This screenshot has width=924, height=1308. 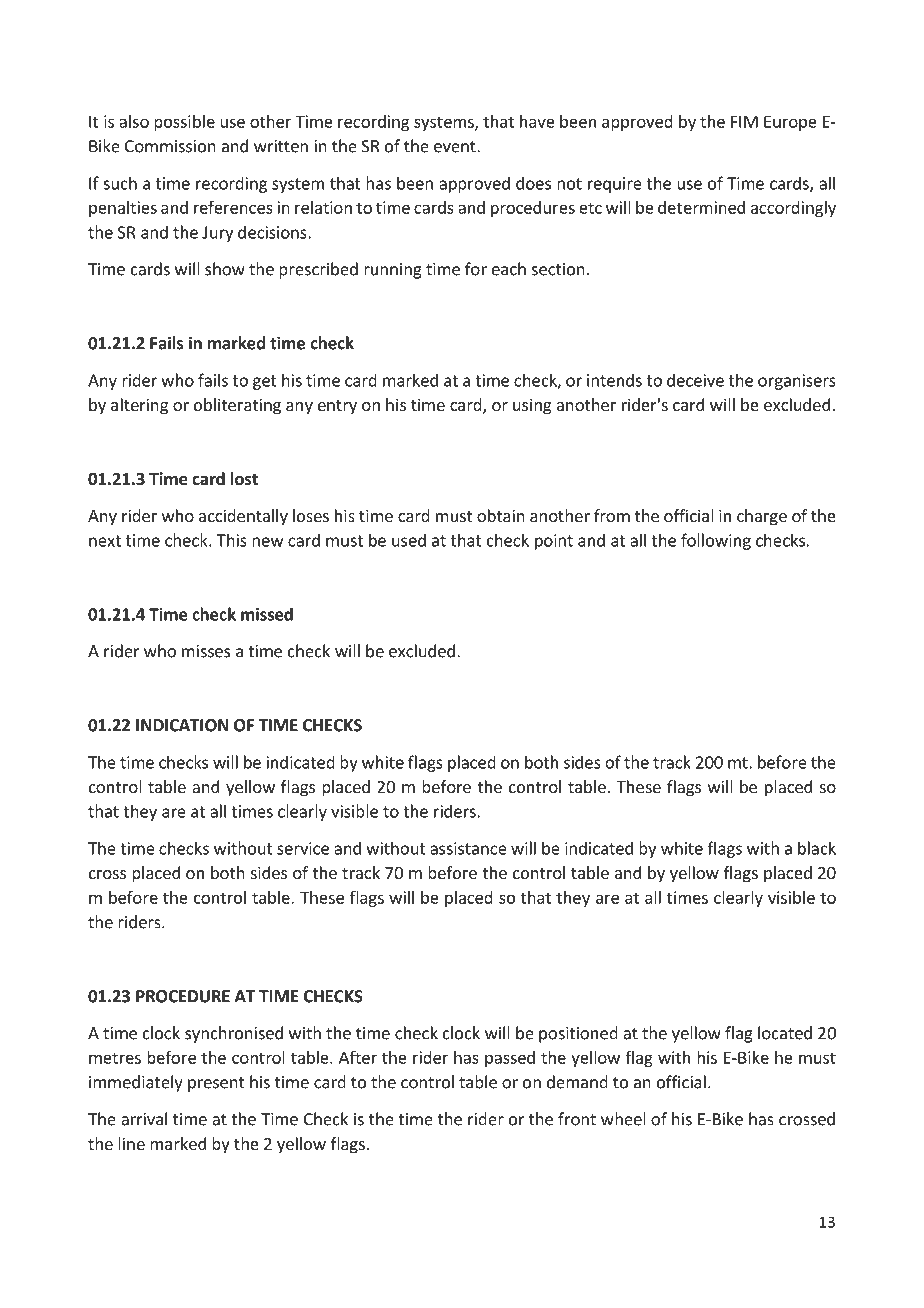 What do you see at coordinates (206, 651) in the screenshot?
I see `misses` at bounding box center [206, 651].
